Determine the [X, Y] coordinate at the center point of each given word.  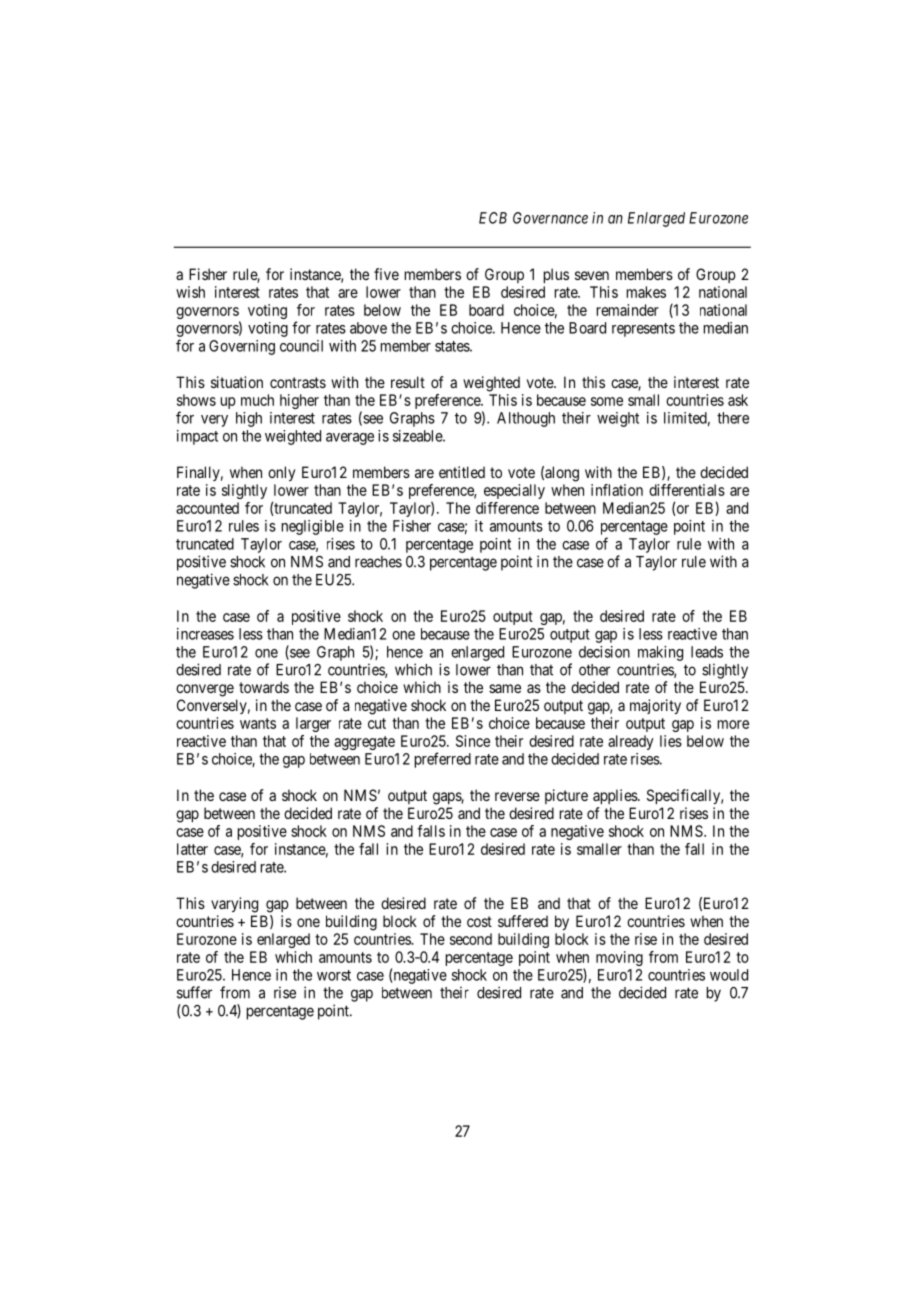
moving [619, 958]
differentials [687, 490]
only [281, 473]
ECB [493, 218]
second [471, 939]
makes [646, 292]
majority [655, 706]
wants [258, 723]
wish [190, 292]
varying [234, 905]
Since [473, 741]
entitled [462, 472]
